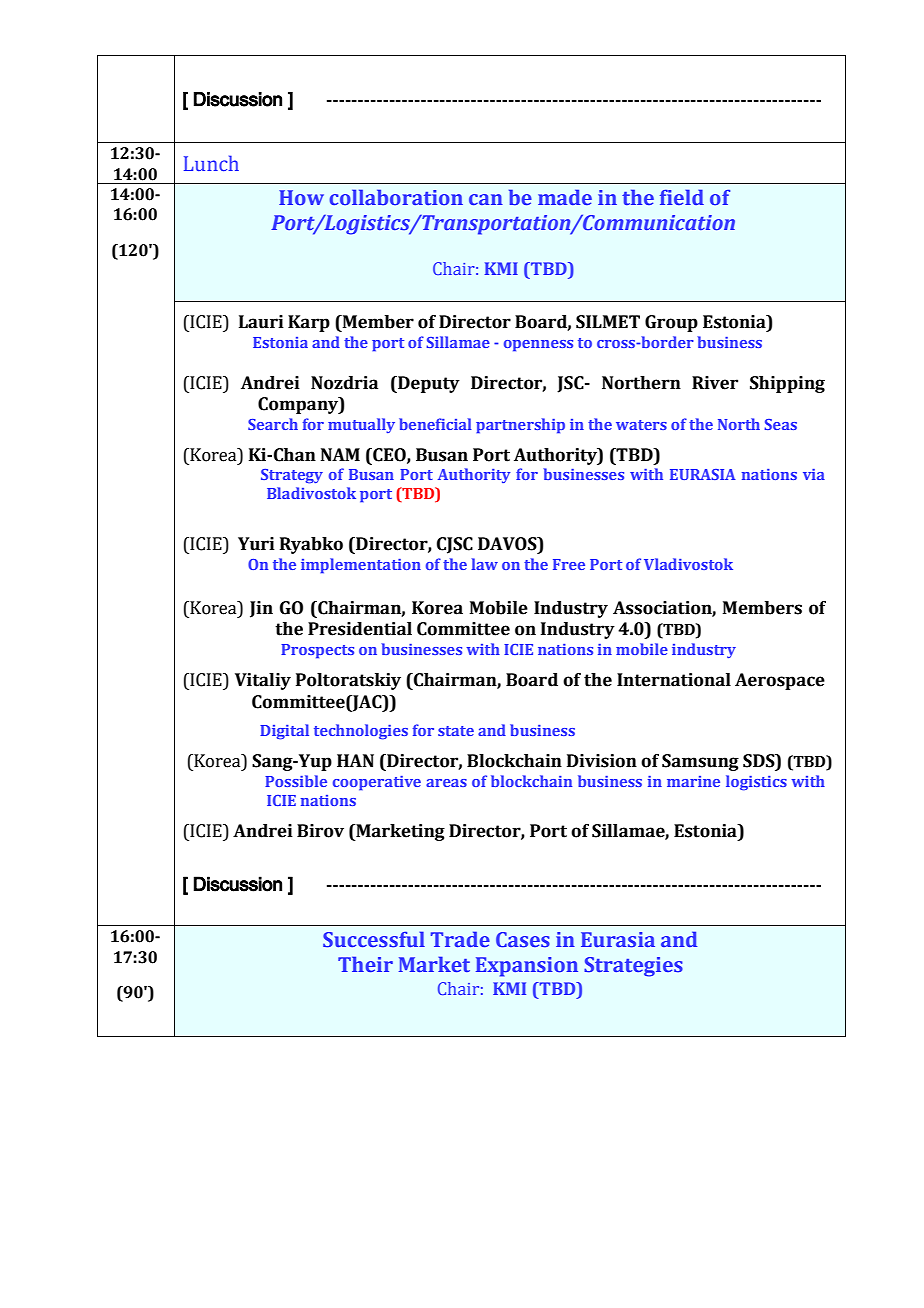 The image size is (924, 1308). What do you see at coordinates (340, 454) in the screenshot?
I see `NAM` at bounding box center [340, 454].
